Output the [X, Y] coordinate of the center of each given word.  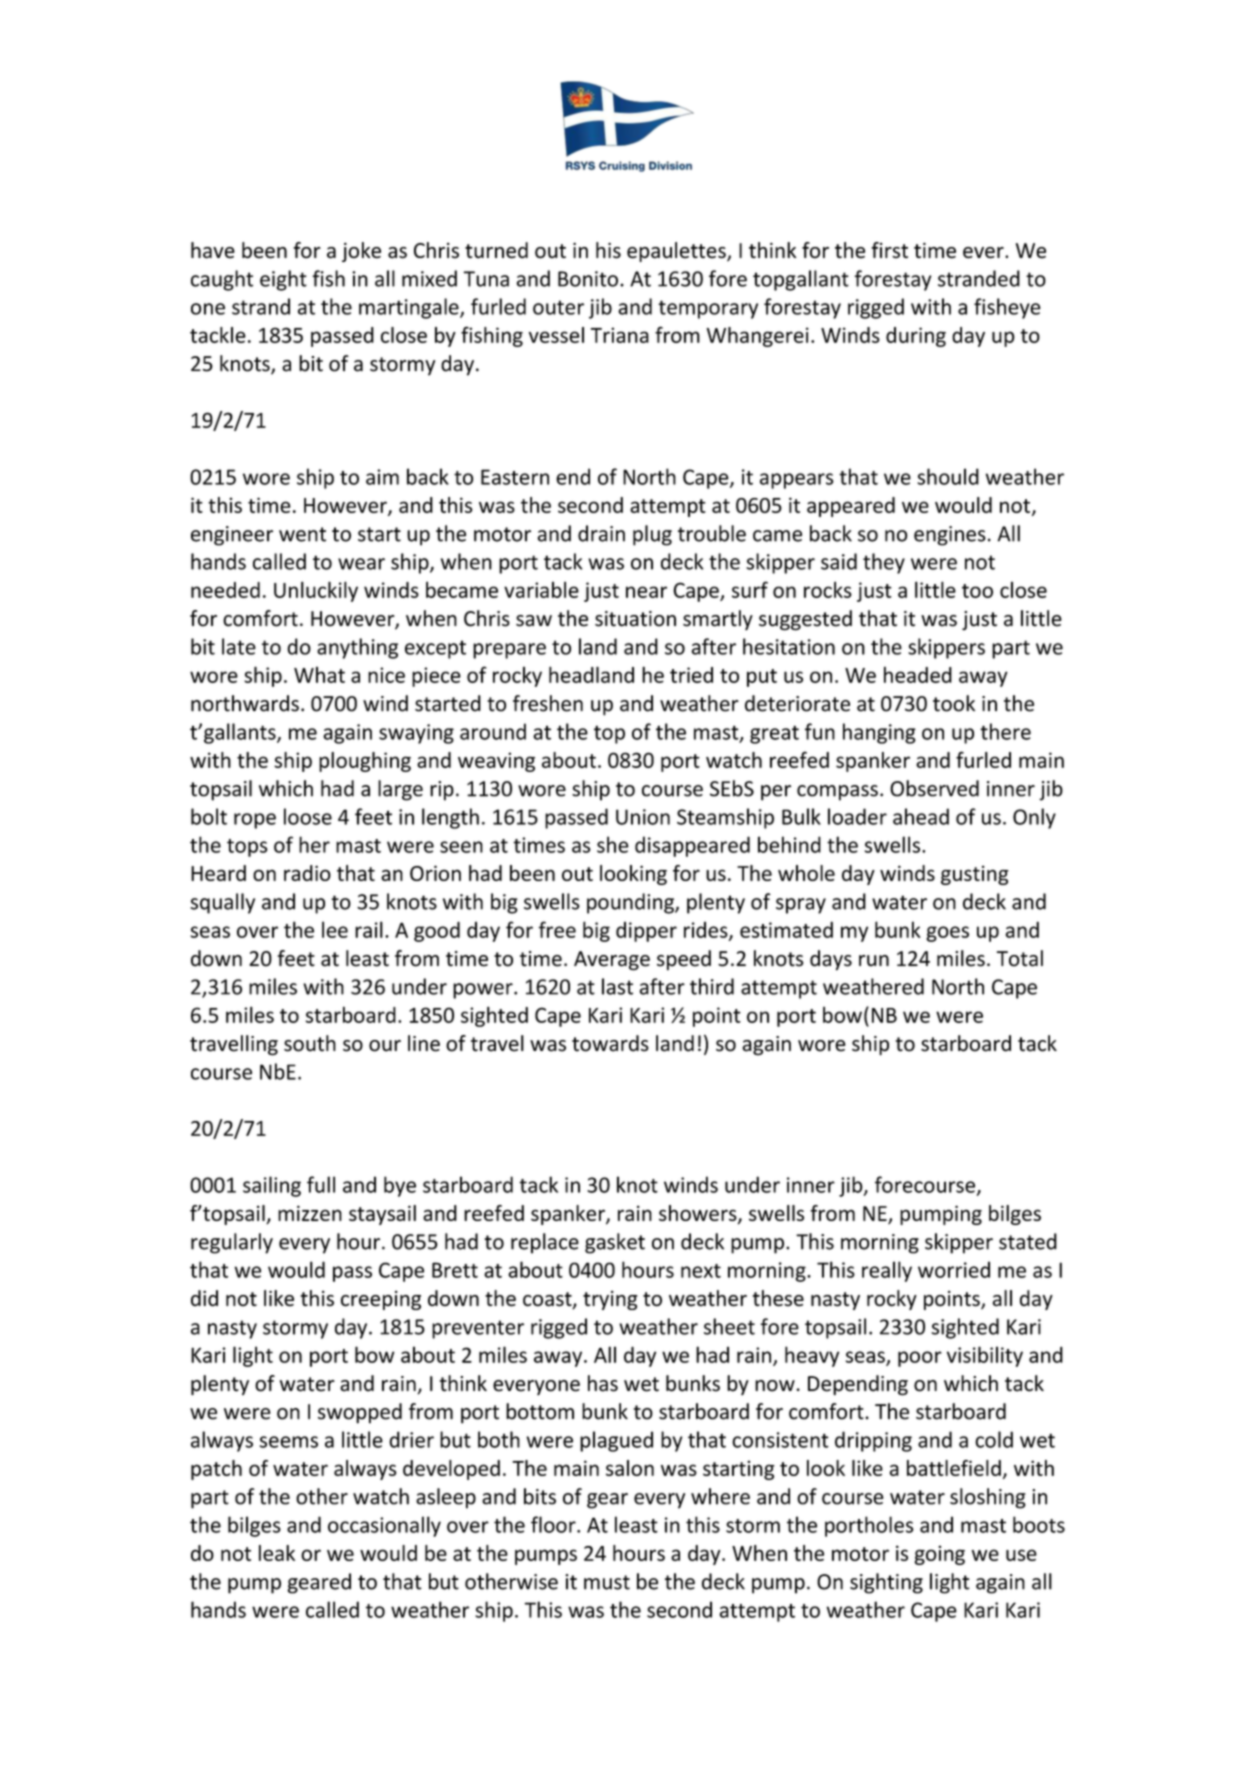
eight [283, 280]
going [940, 1555]
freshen [548, 703]
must [607, 1582]
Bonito [588, 279]
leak [277, 1553]
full [321, 1184]
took [954, 703]
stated [1028, 1241]
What [319, 675]
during [916, 337]
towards [610, 1043]
